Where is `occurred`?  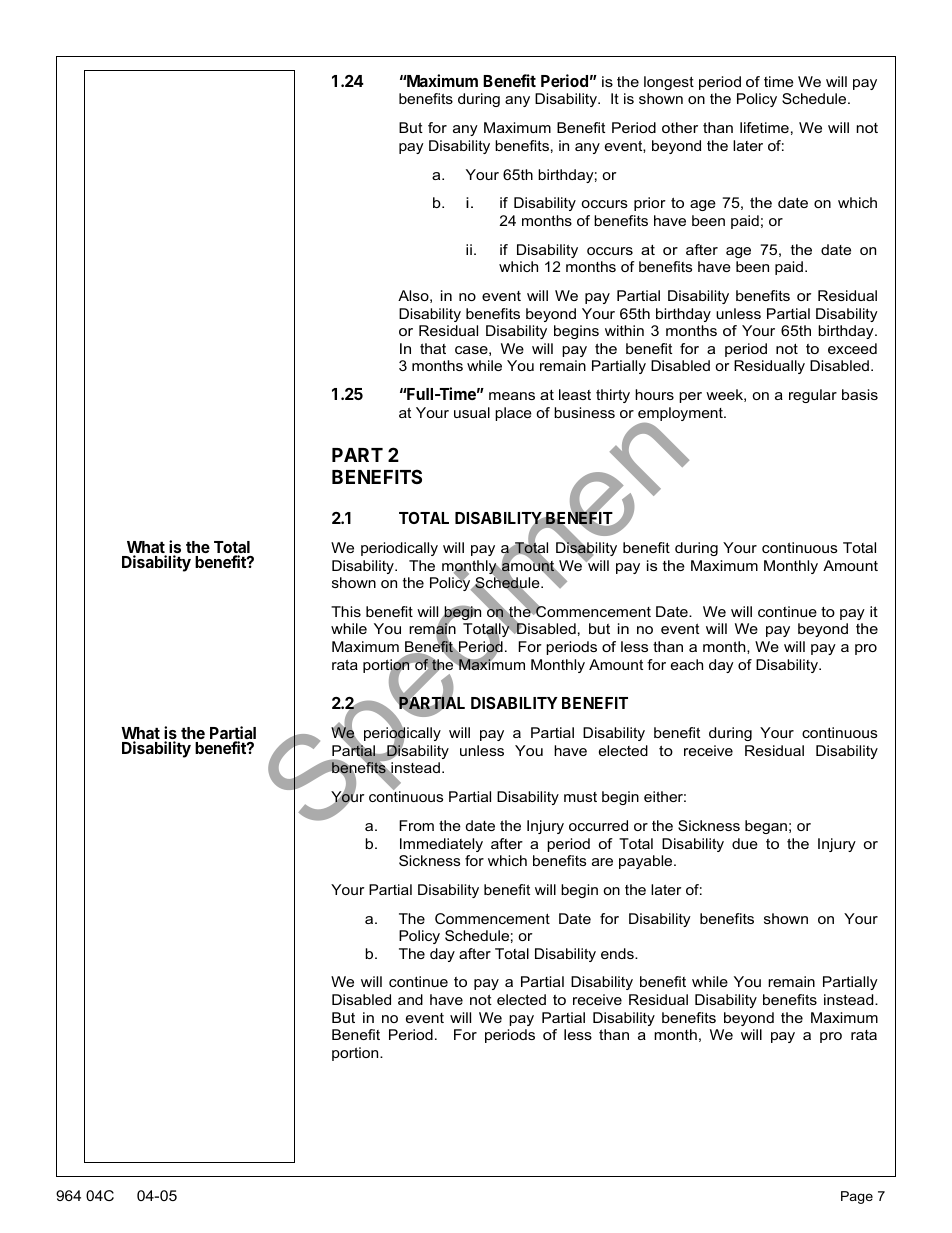 occurred is located at coordinates (598, 825).
